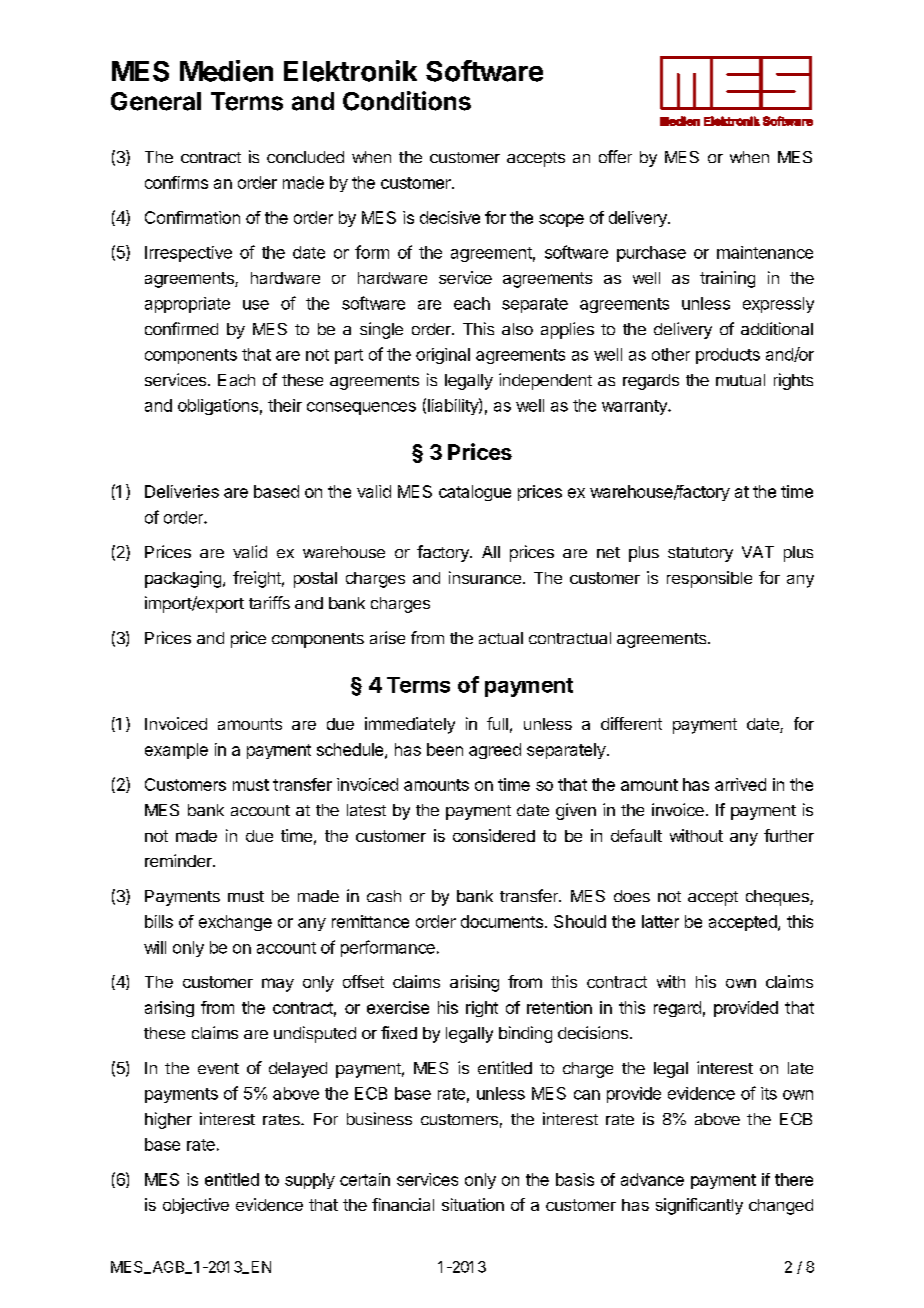 This screenshot has height=1308, width=924. Describe the element at coordinates (183, 579) in the screenshot. I see `packaging` at that location.
